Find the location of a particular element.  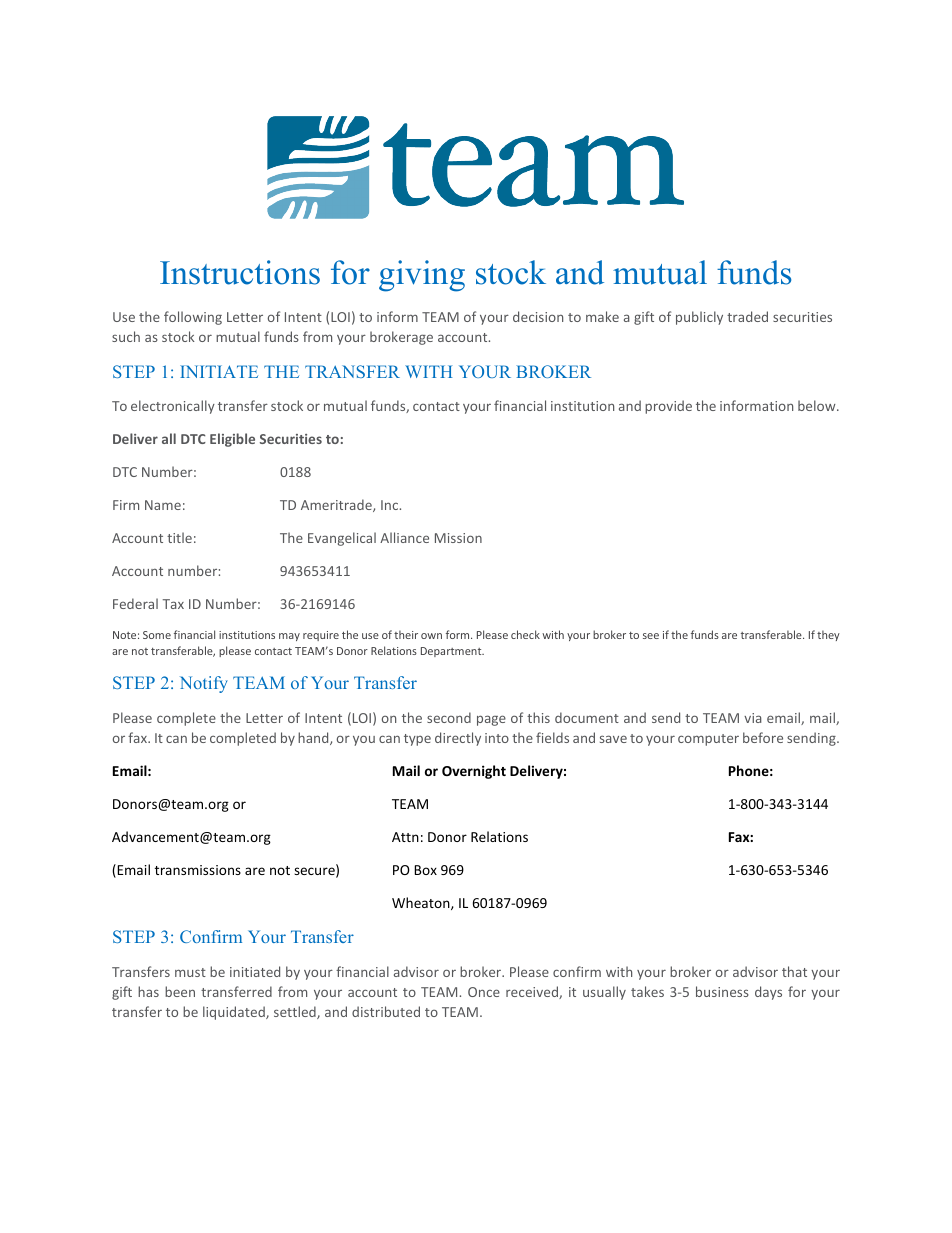

Box is located at coordinates (425, 870).
